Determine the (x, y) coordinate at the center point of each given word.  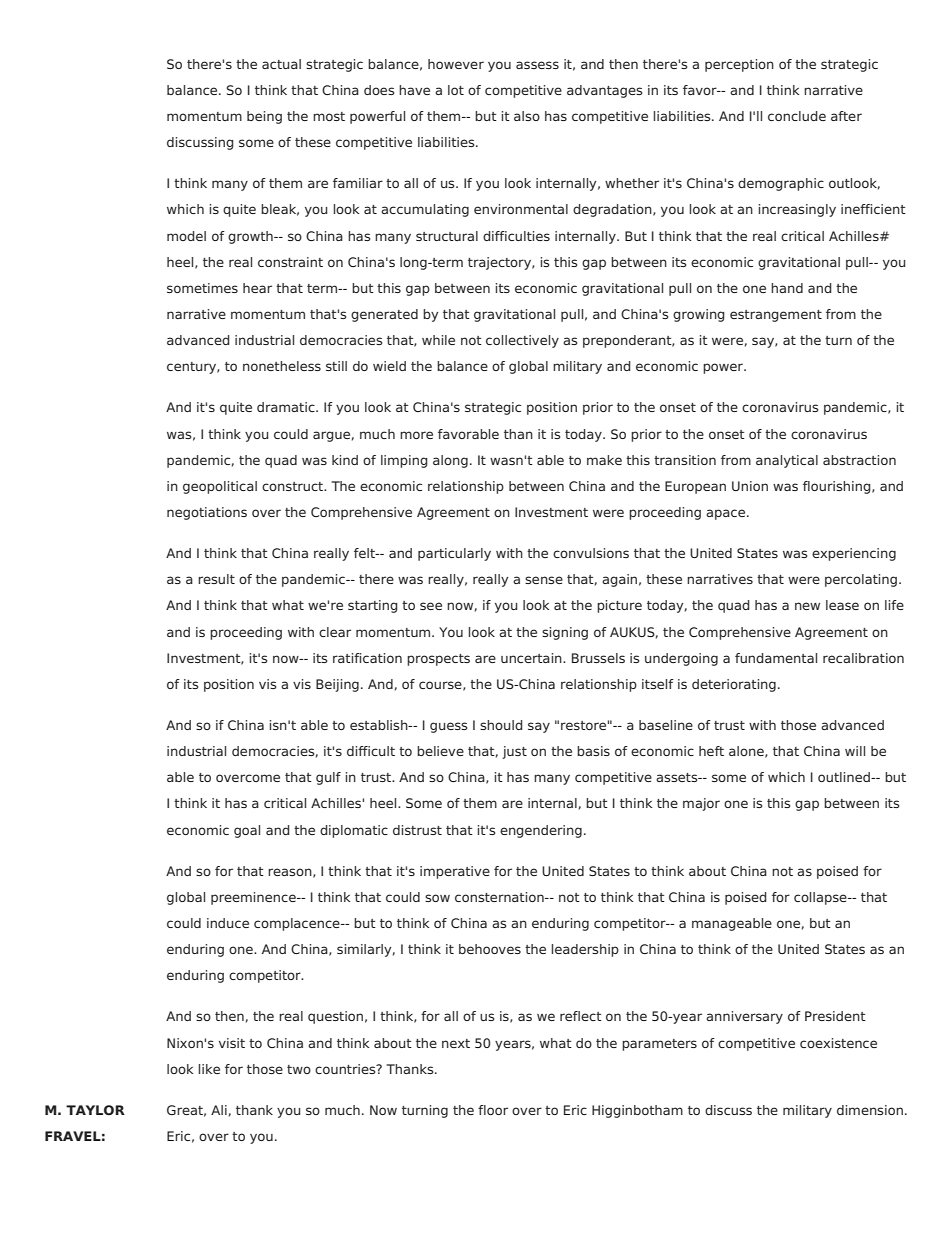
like (209, 1069)
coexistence (838, 1043)
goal (247, 831)
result (216, 579)
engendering (541, 831)
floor (493, 1110)
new (807, 606)
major (701, 804)
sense (544, 580)
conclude (797, 116)
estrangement (776, 316)
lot (456, 90)
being (264, 117)
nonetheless (282, 366)
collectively (522, 341)
